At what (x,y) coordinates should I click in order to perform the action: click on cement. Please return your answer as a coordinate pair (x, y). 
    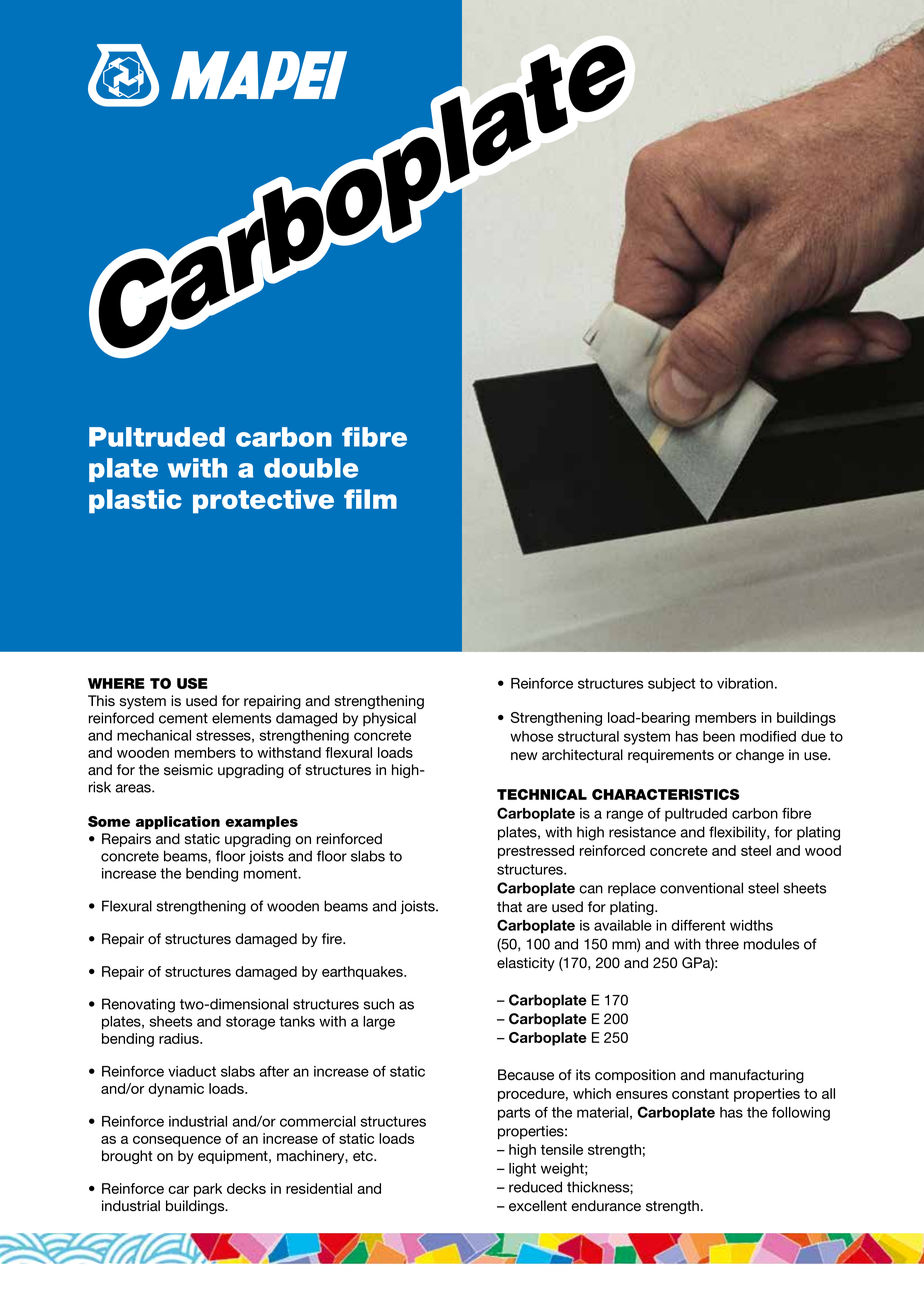
    Looking at the image, I should click on (183, 718).
